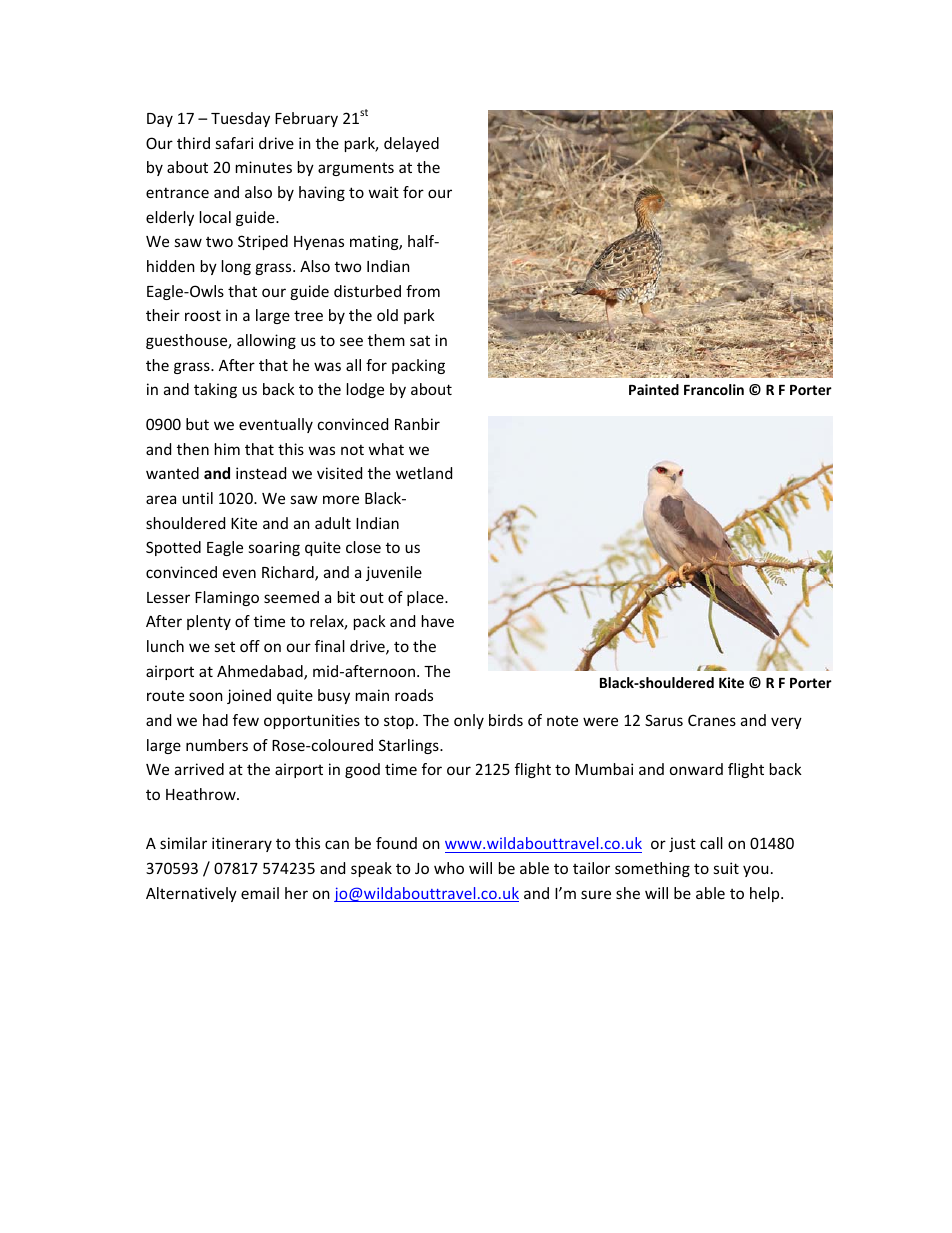 The width and height of the screenshot is (952, 1233). I want to click on only, so click(469, 721).
